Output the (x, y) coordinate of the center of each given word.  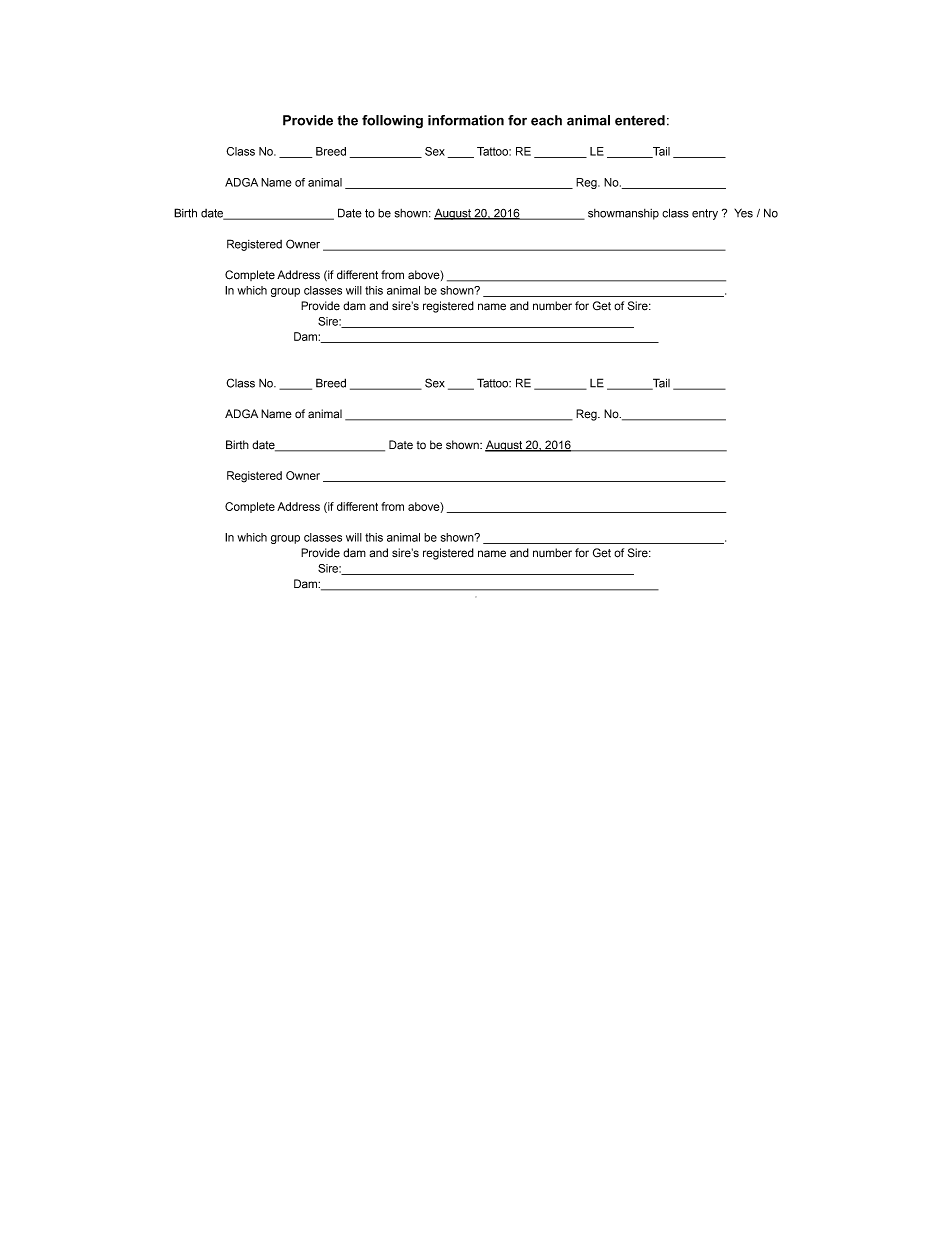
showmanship (623, 214)
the (347, 120)
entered (640, 120)
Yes (743, 213)
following (392, 122)
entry (705, 214)
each (546, 120)
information (466, 120)
